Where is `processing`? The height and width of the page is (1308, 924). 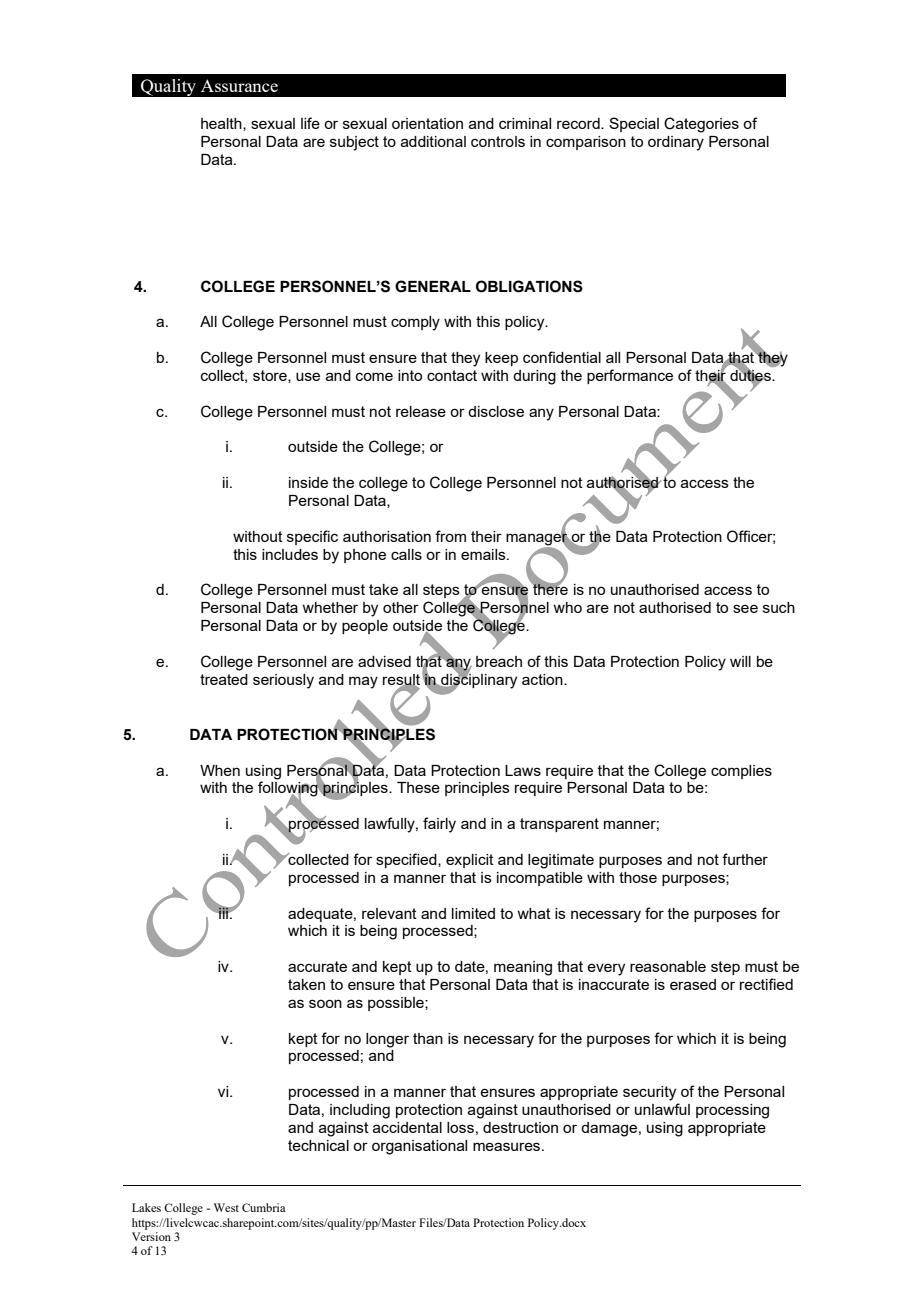 processing is located at coordinates (732, 1111).
